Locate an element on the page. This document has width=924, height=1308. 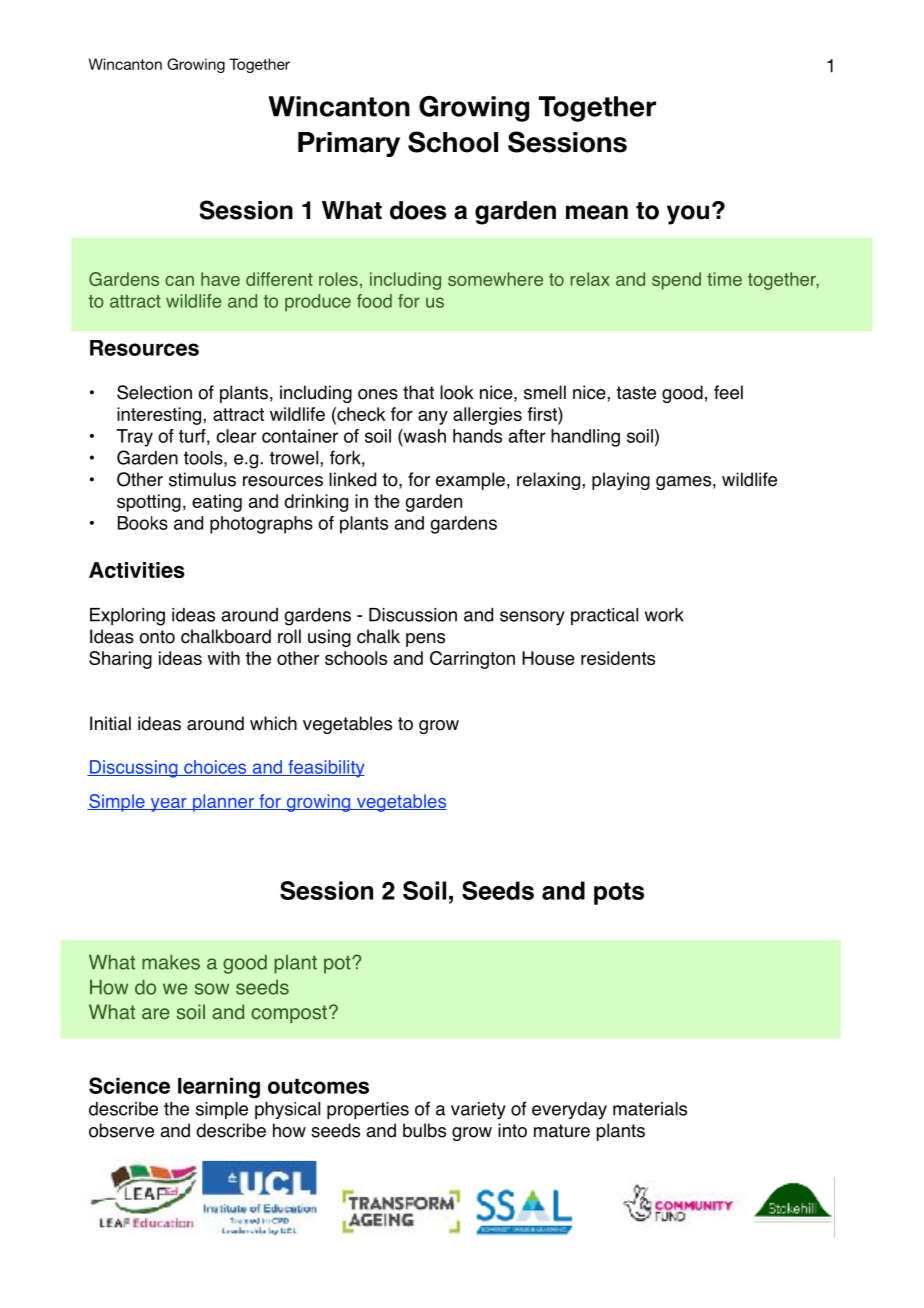
have is located at coordinates (220, 279).
